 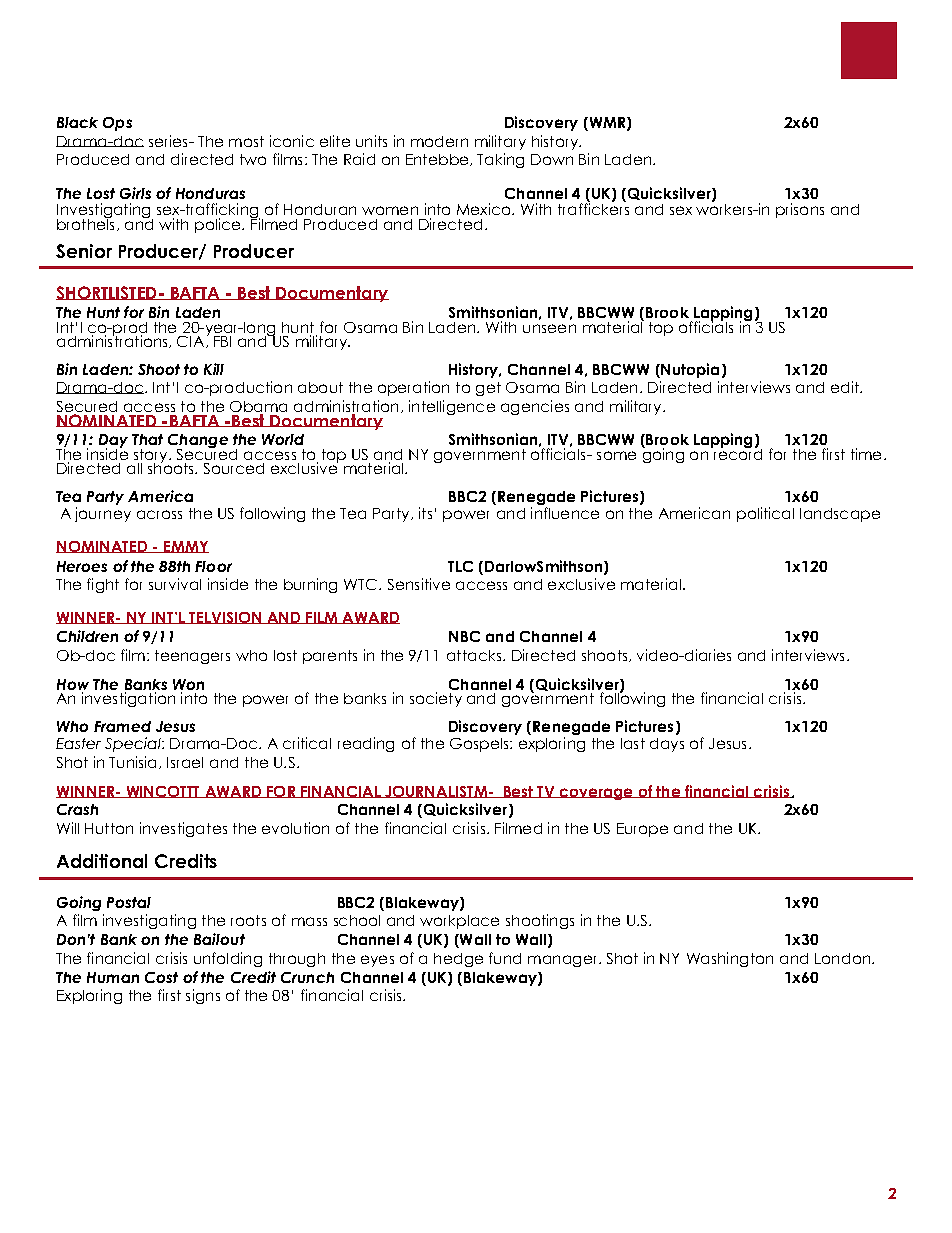 What do you see at coordinates (161, 977) in the image?
I see `Cost` at bounding box center [161, 977].
